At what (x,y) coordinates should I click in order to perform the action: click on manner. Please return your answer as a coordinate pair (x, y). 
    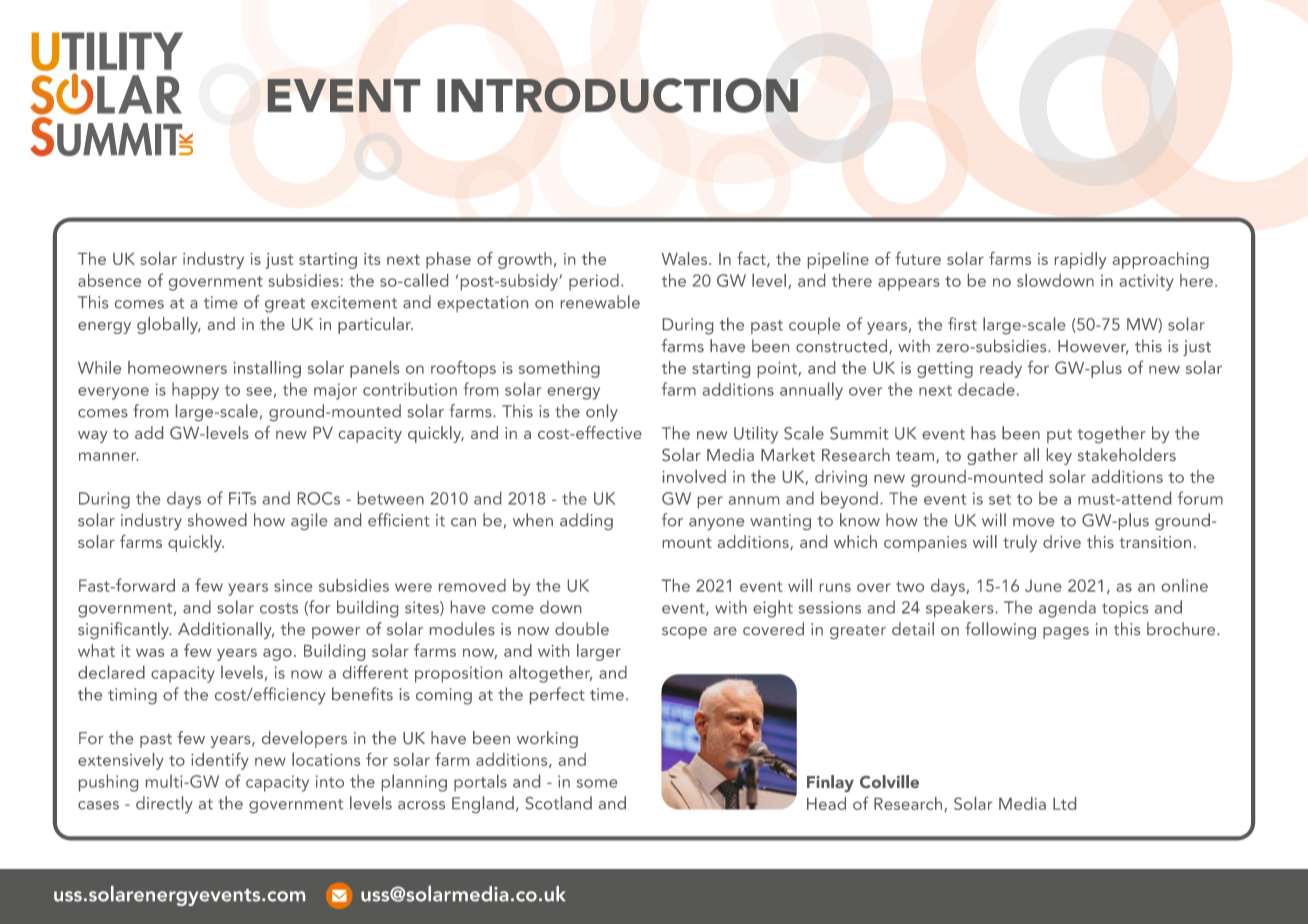
    Looking at the image, I should click on (109, 456).
